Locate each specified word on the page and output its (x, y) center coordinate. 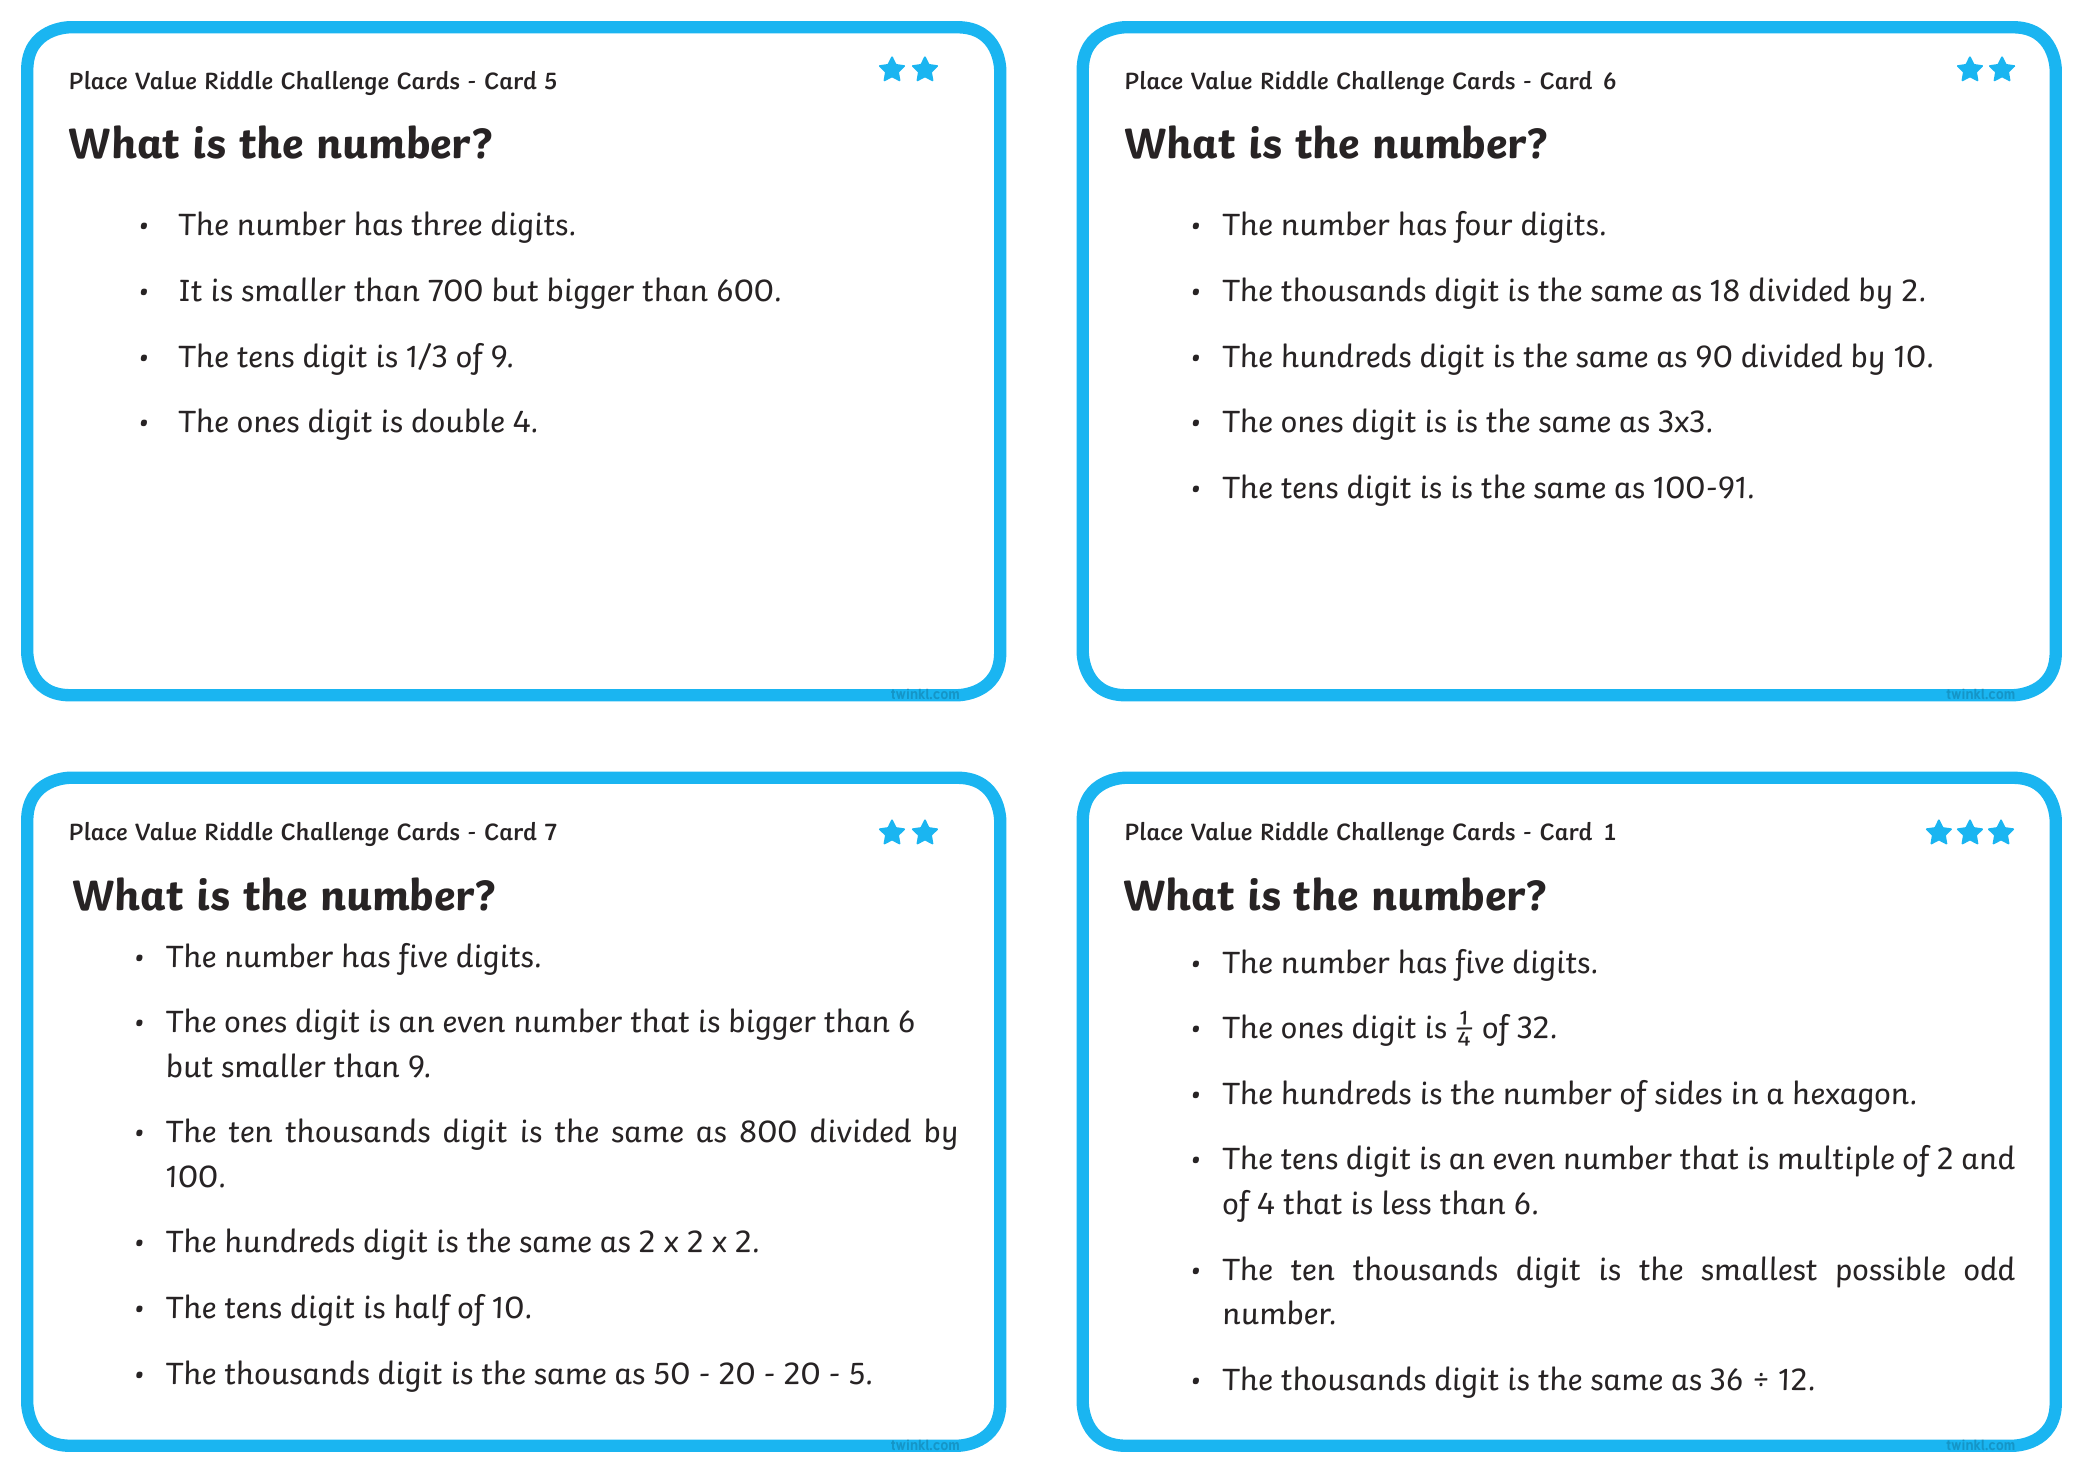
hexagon (1851, 1096)
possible (1891, 1272)
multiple (1836, 1161)
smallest (1759, 1268)
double (458, 420)
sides (1688, 1092)
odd (1990, 1268)
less (1407, 1202)
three (446, 223)
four (1482, 227)
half (423, 1310)
